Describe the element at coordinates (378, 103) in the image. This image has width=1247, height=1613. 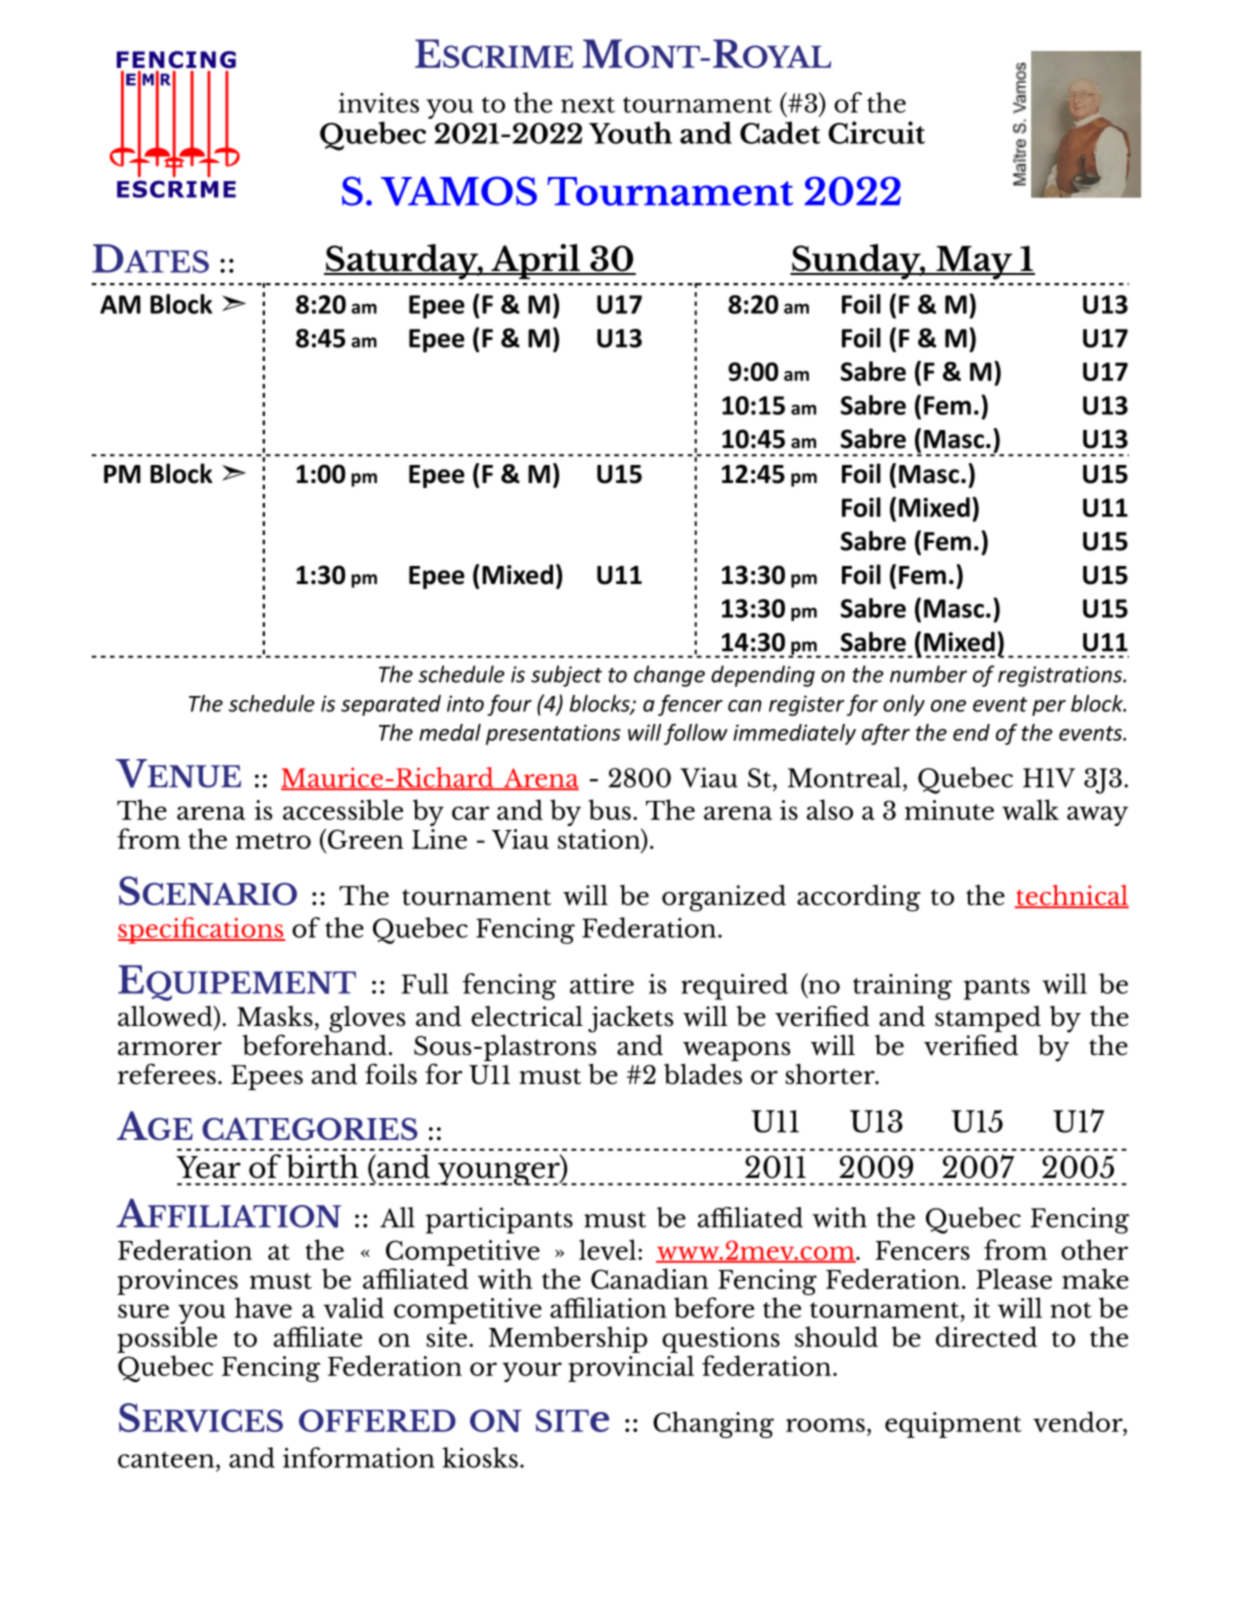
I see `invites` at that location.
